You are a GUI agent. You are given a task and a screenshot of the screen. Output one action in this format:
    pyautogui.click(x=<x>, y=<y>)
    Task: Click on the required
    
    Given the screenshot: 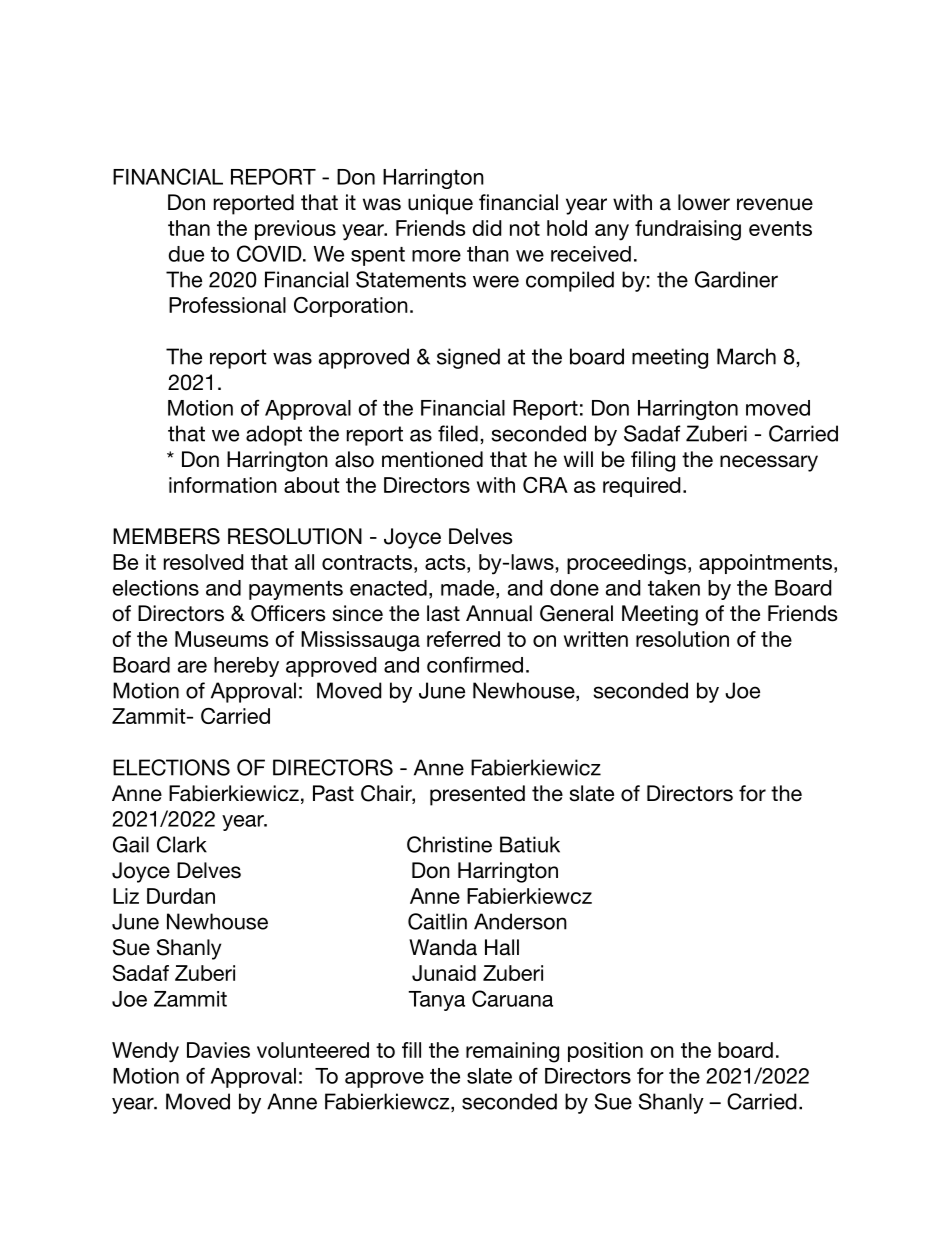 What is the action you would take?
    pyautogui.click(x=642, y=487)
